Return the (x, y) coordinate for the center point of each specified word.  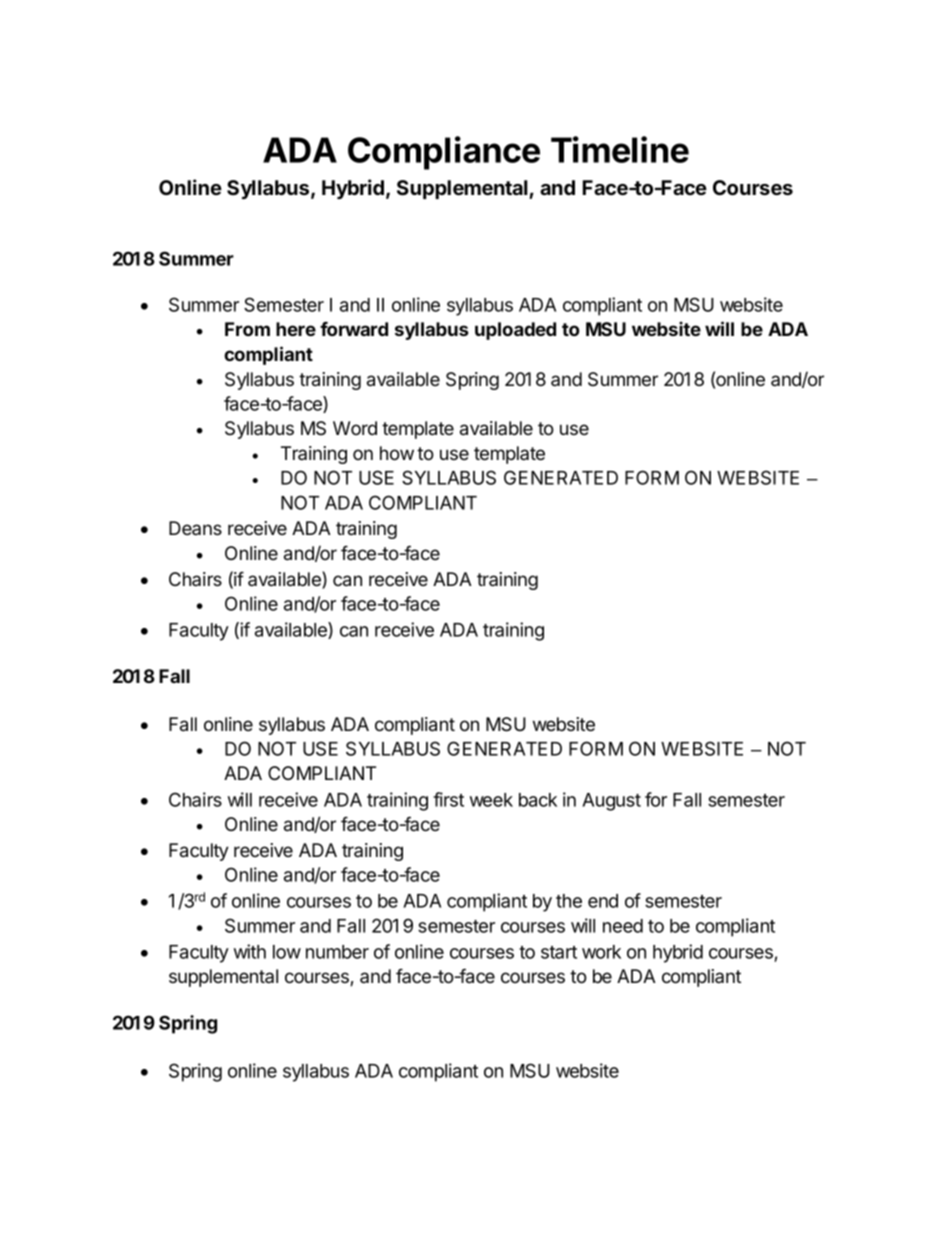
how (397, 453)
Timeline (620, 149)
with (250, 951)
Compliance (444, 153)
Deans (195, 528)
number (337, 952)
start (559, 952)
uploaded (515, 331)
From (247, 329)
